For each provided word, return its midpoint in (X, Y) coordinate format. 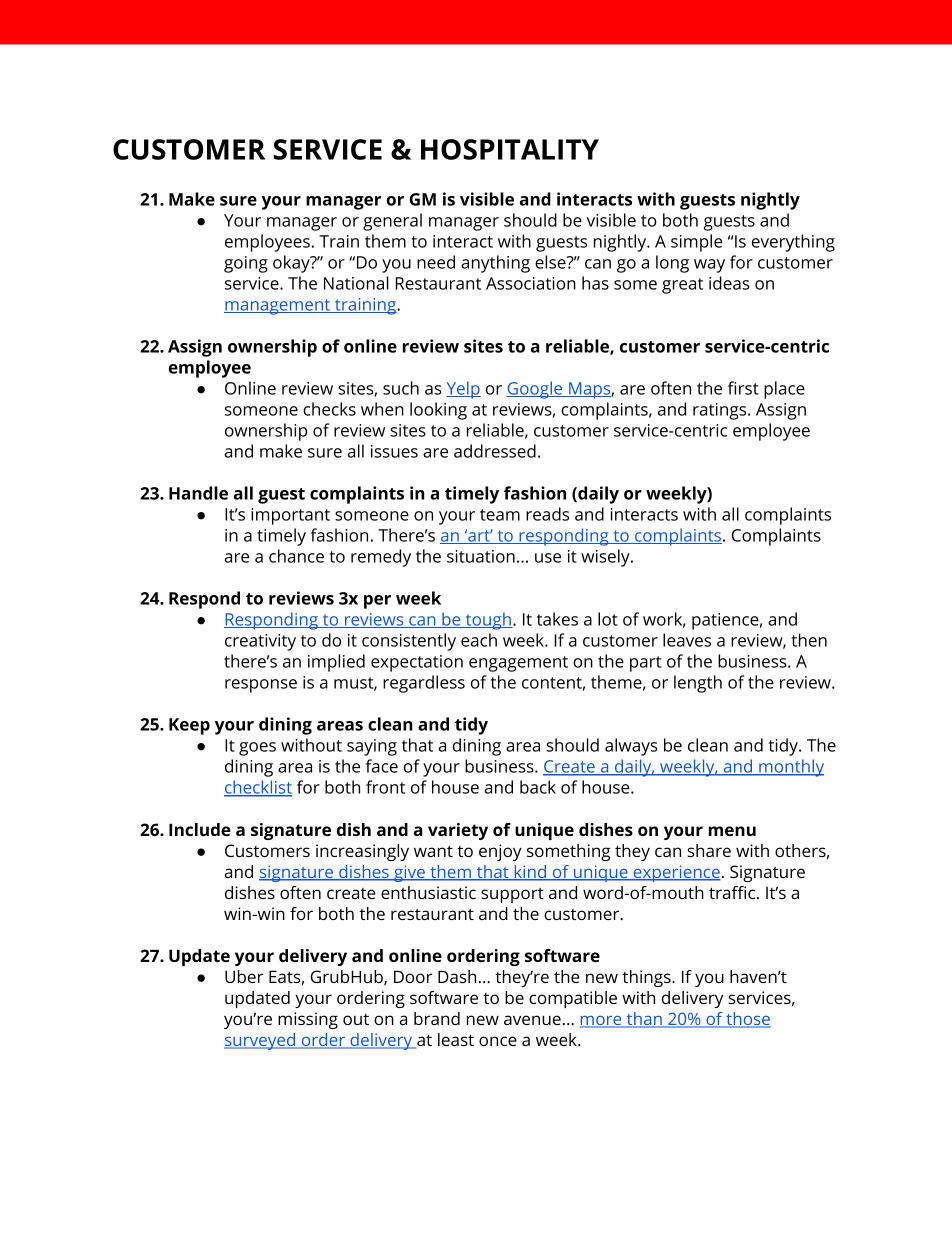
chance (296, 556)
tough (488, 621)
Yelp (463, 390)
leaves (687, 640)
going (246, 264)
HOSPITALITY (510, 149)
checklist (258, 788)
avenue (532, 1020)
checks (329, 409)
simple (697, 243)
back (538, 787)
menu (732, 831)
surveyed (260, 1041)
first (743, 388)
